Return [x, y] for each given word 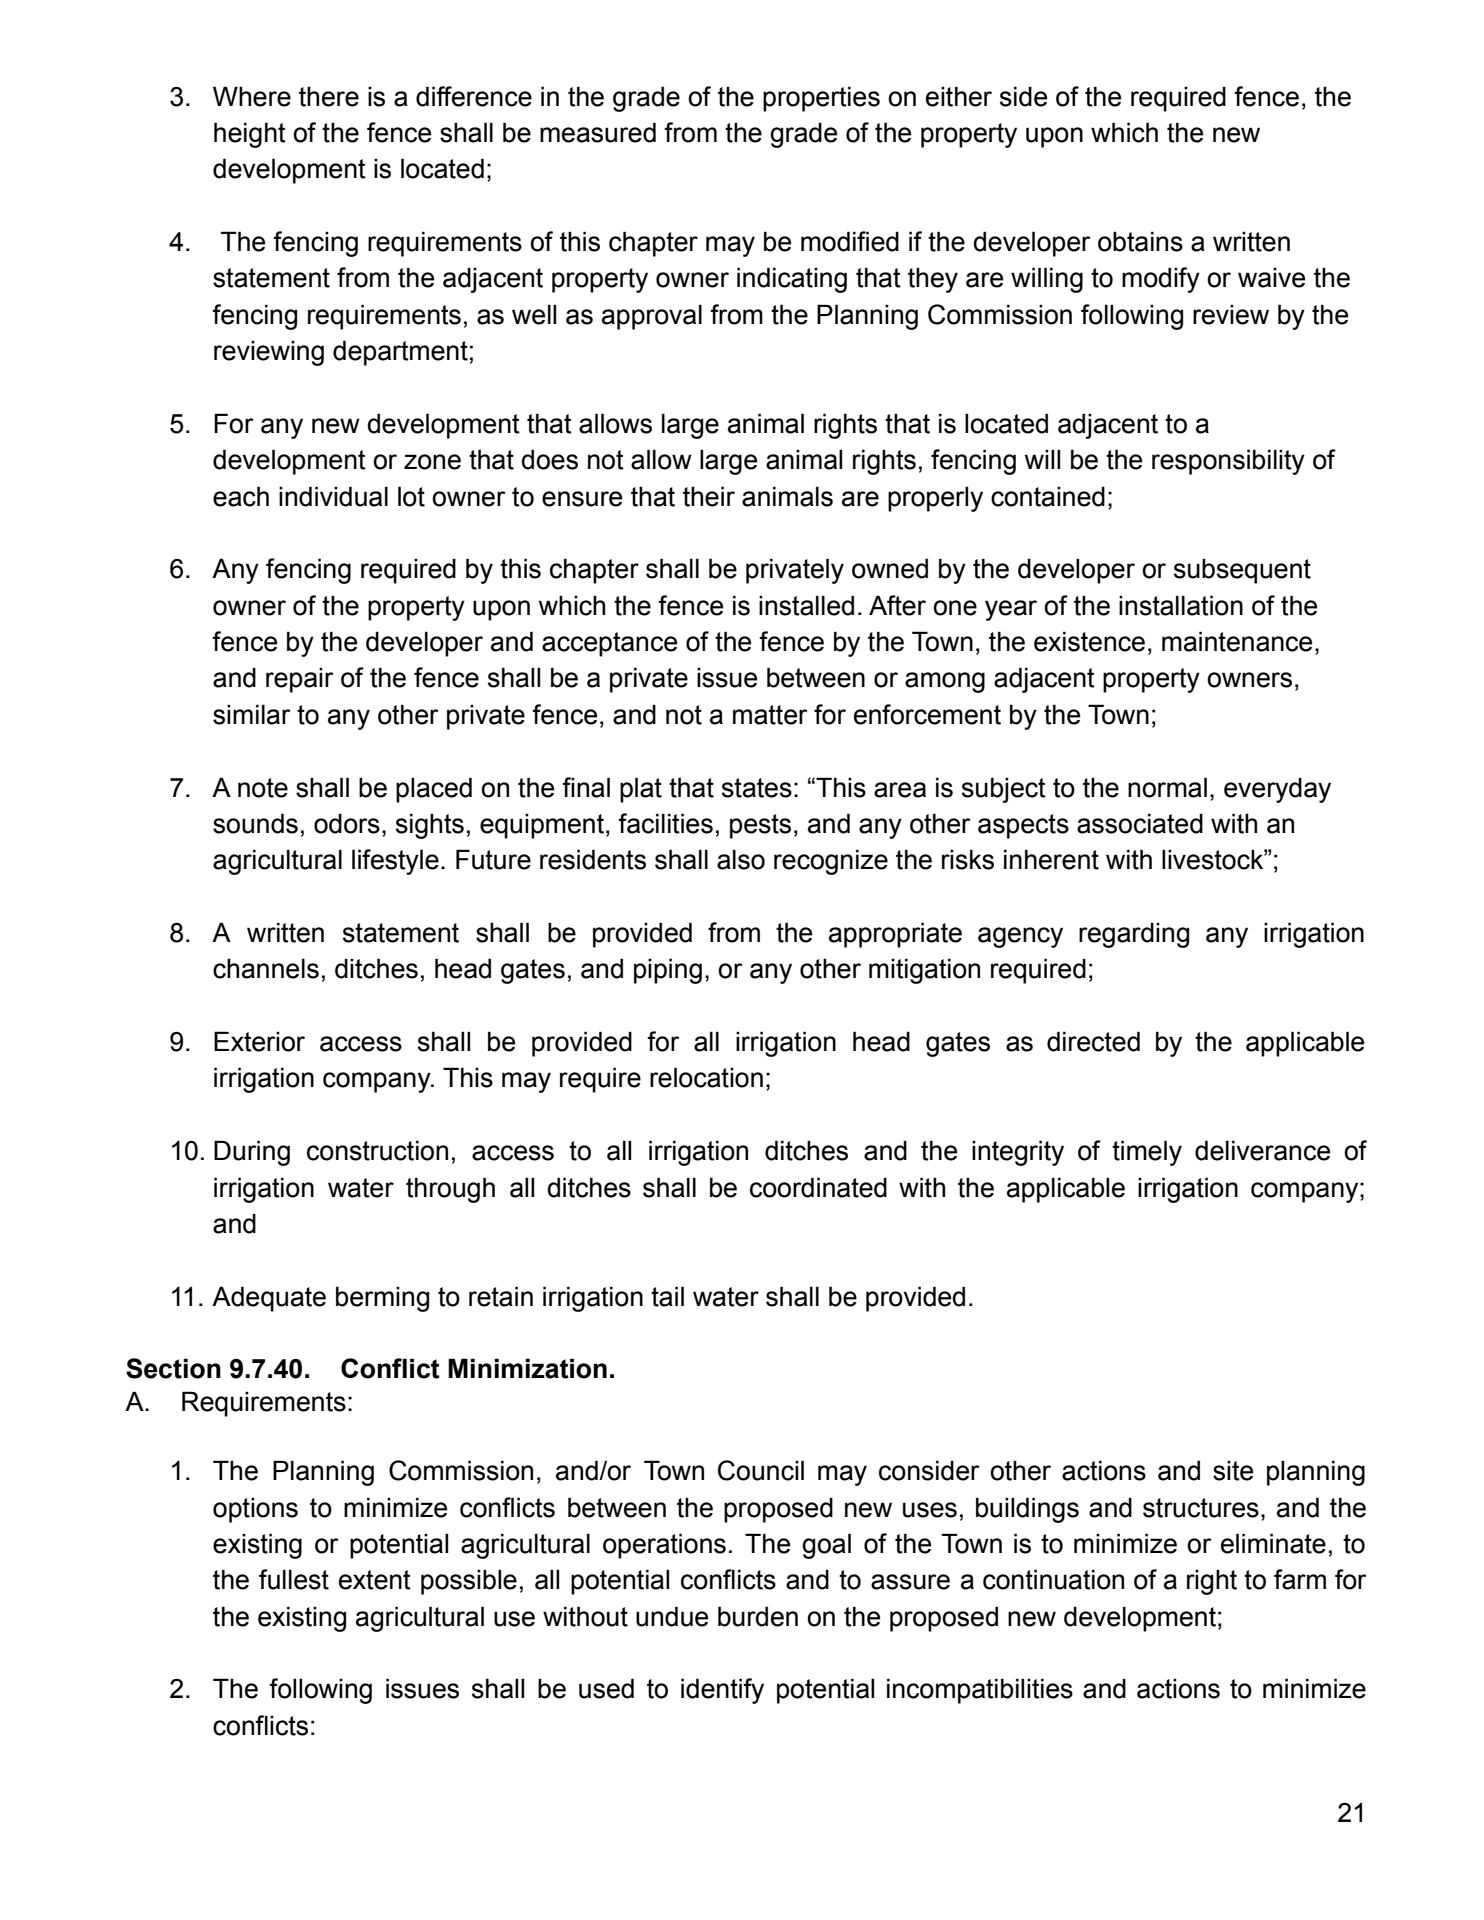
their [709, 496]
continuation [1053, 1579]
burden [758, 1616]
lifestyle [395, 862]
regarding [1134, 935]
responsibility [1228, 462]
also [741, 859]
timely [1147, 1153]
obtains [1140, 241]
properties [821, 99]
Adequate [269, 1299]
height [250, 135]
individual [333, 496]
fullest [294, 1579]
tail [667, 1296]
